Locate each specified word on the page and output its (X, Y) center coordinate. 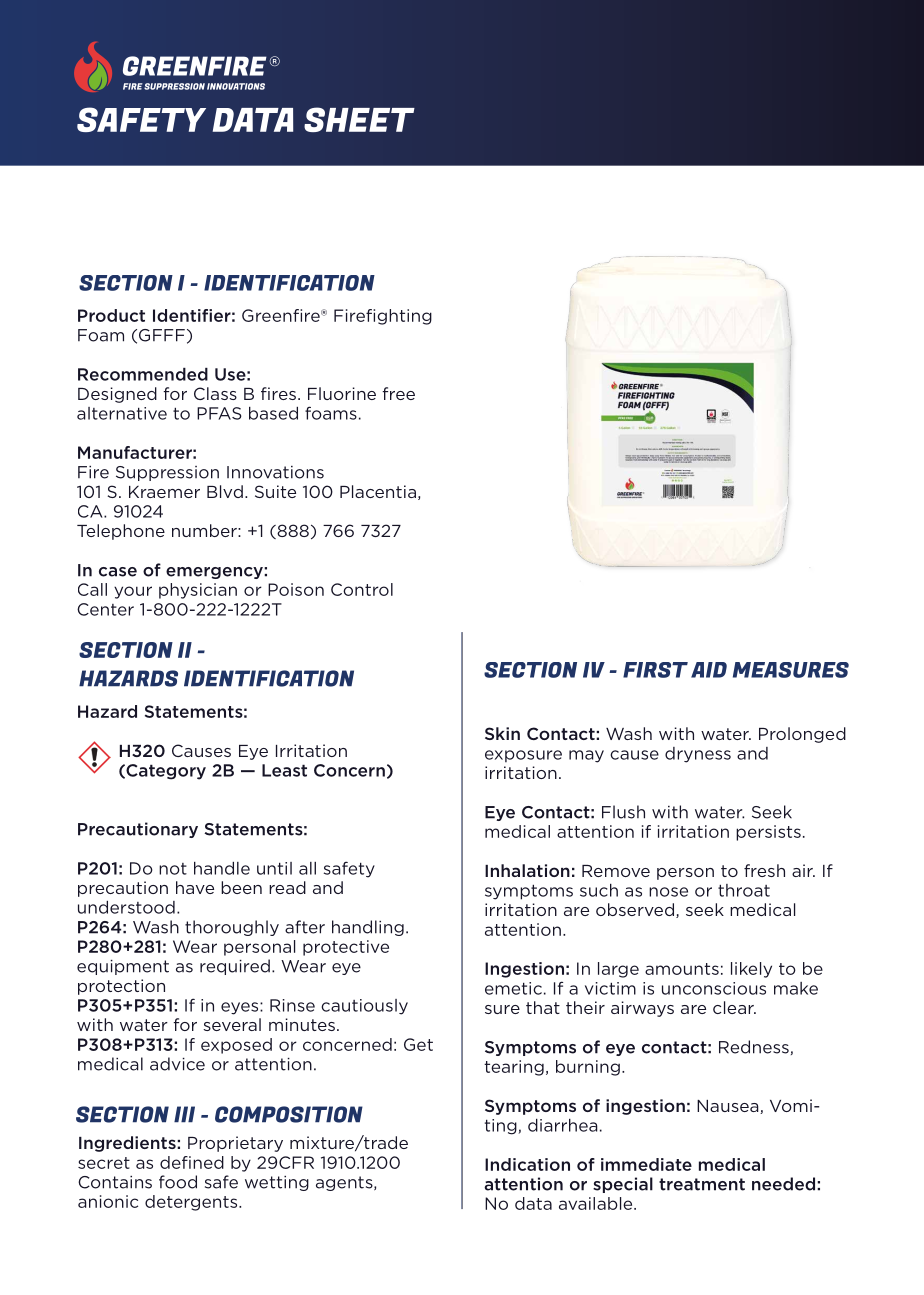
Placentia (378, 491)
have (195, 887)
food (178, 1182)
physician (198, 591)
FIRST (655, 670)
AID (709, 670)
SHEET (359, 119)
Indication (527, 1164)
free (398, 393)
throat (744, 890)
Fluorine (342, 393)
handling (368, 928)
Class (215, 393)
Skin (502, 733)
